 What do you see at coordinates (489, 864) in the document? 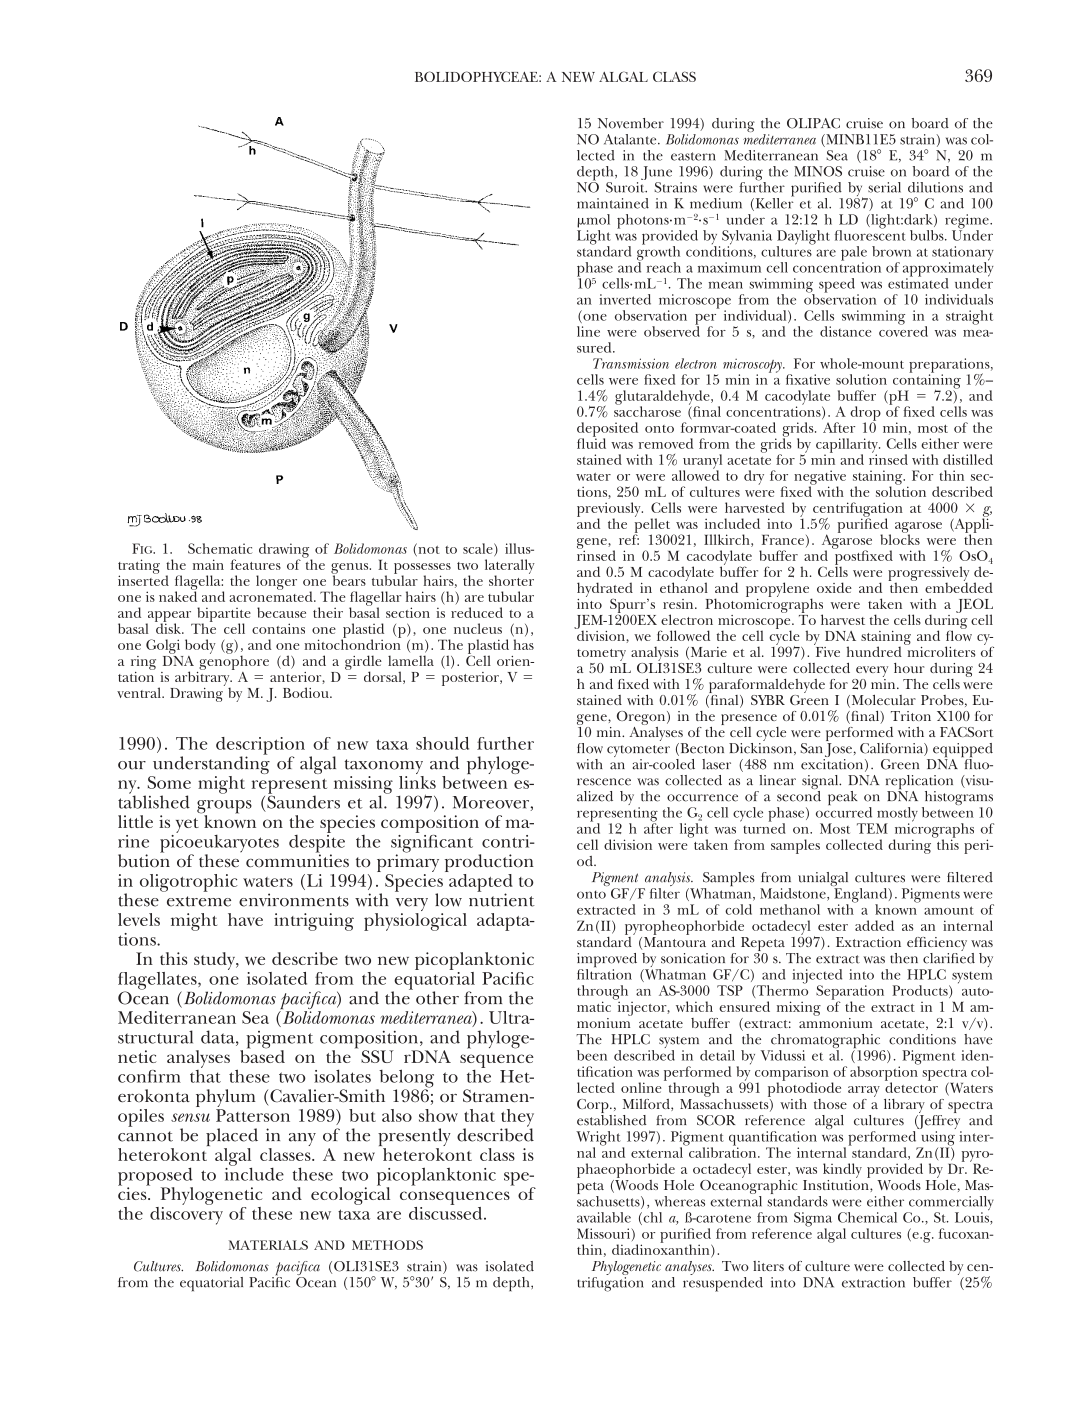
I see `production` at bounding box center [489, 864].
